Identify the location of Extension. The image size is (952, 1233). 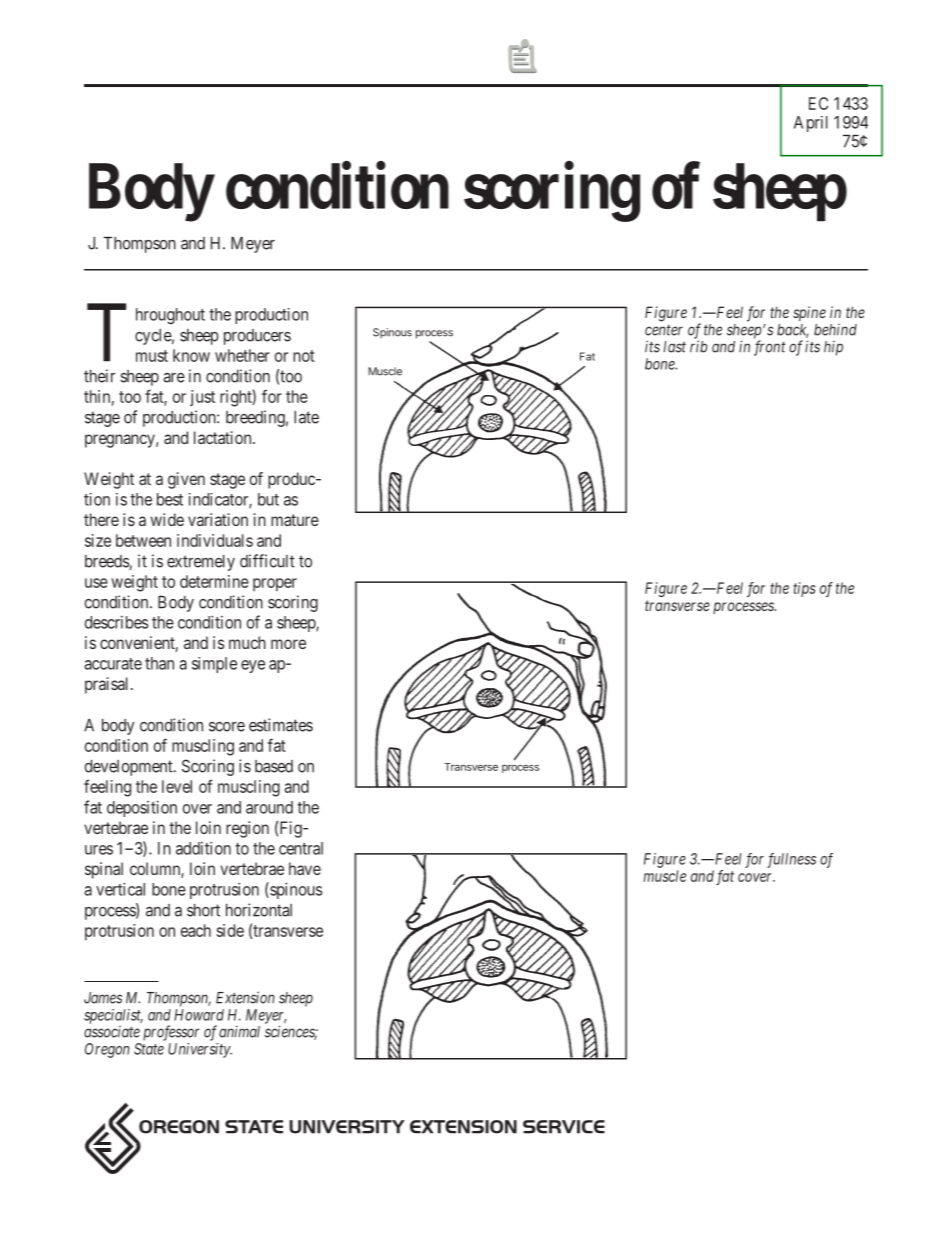
(245, 997).
